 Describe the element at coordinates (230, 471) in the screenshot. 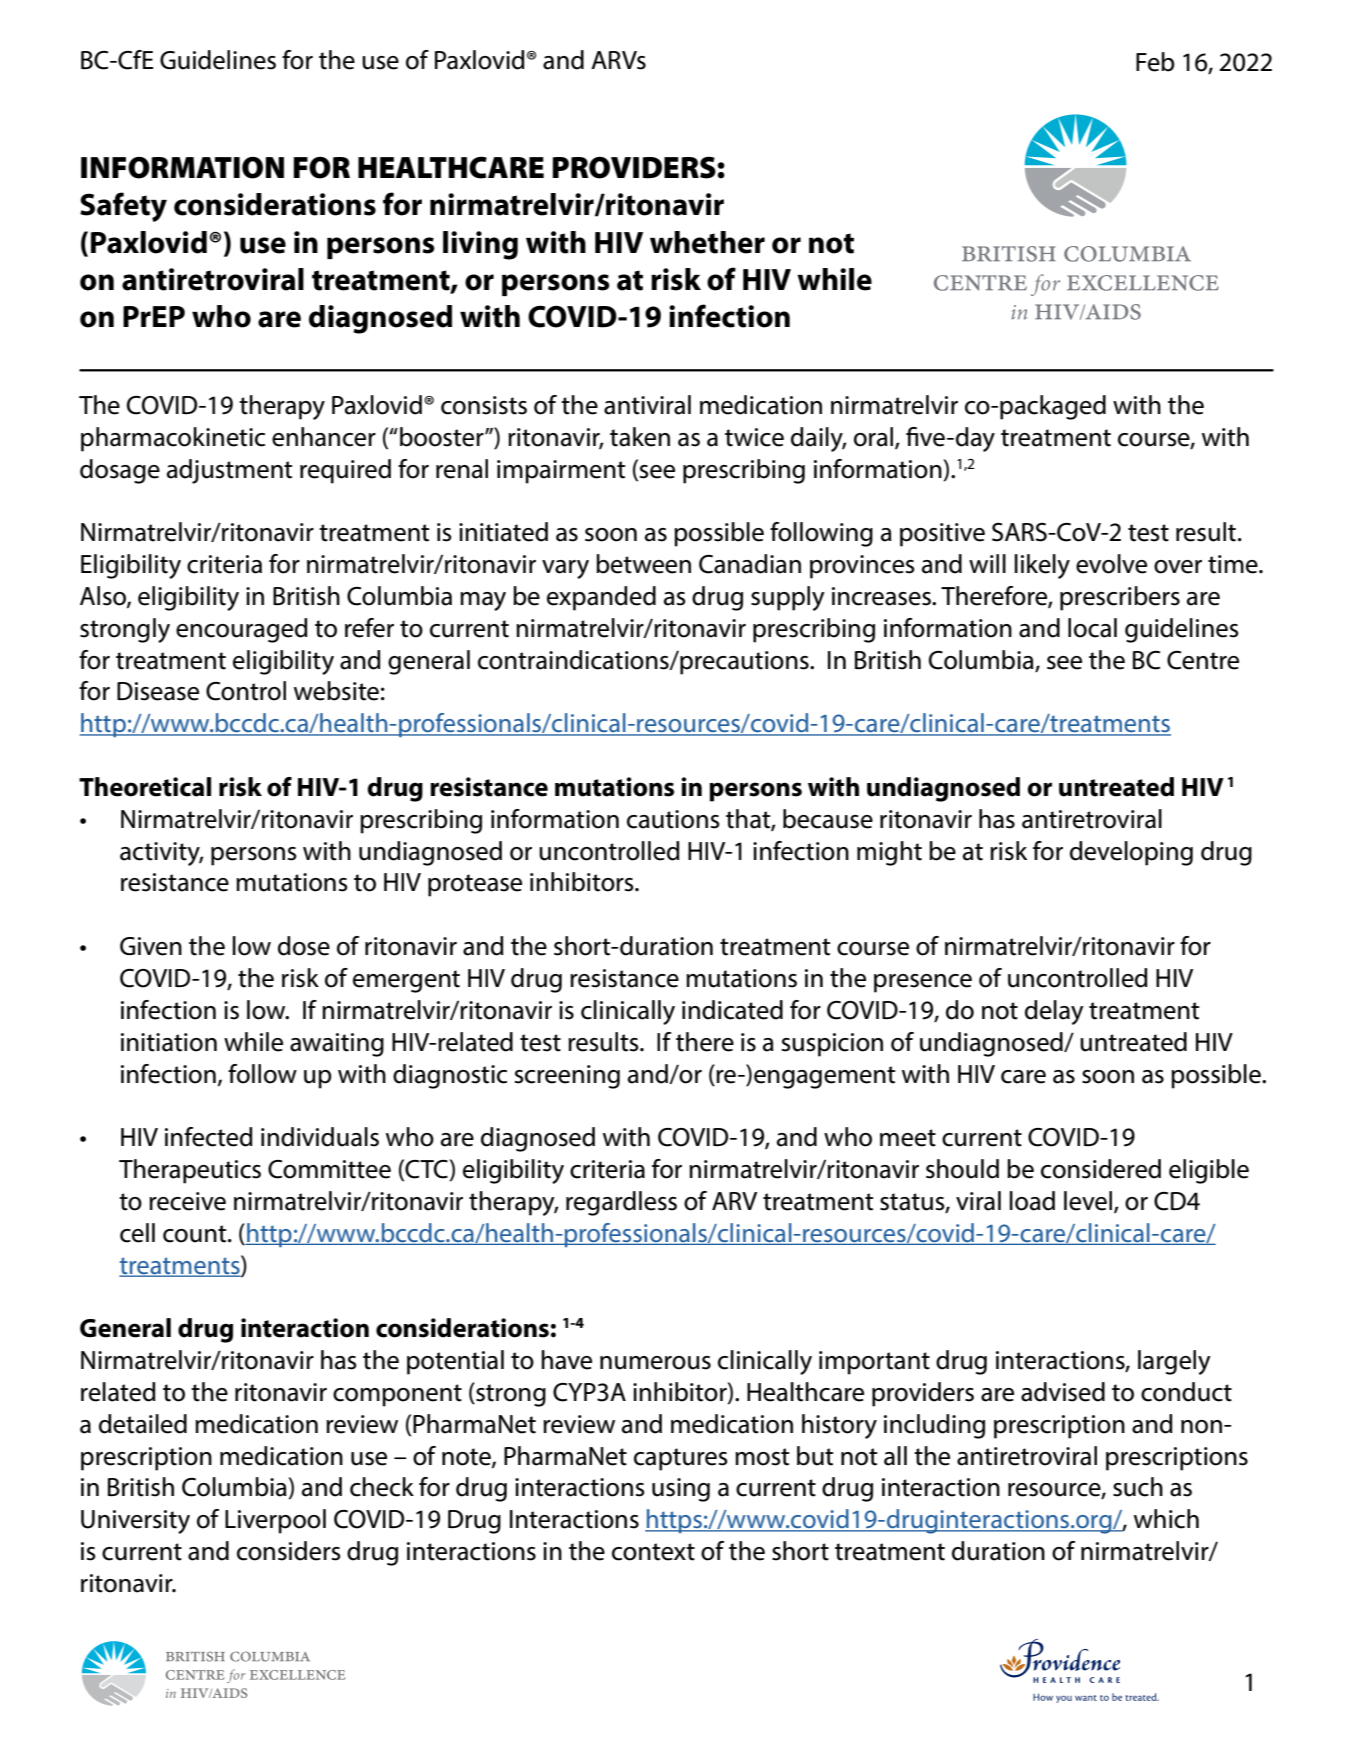

I see `adjustment` at that location.
